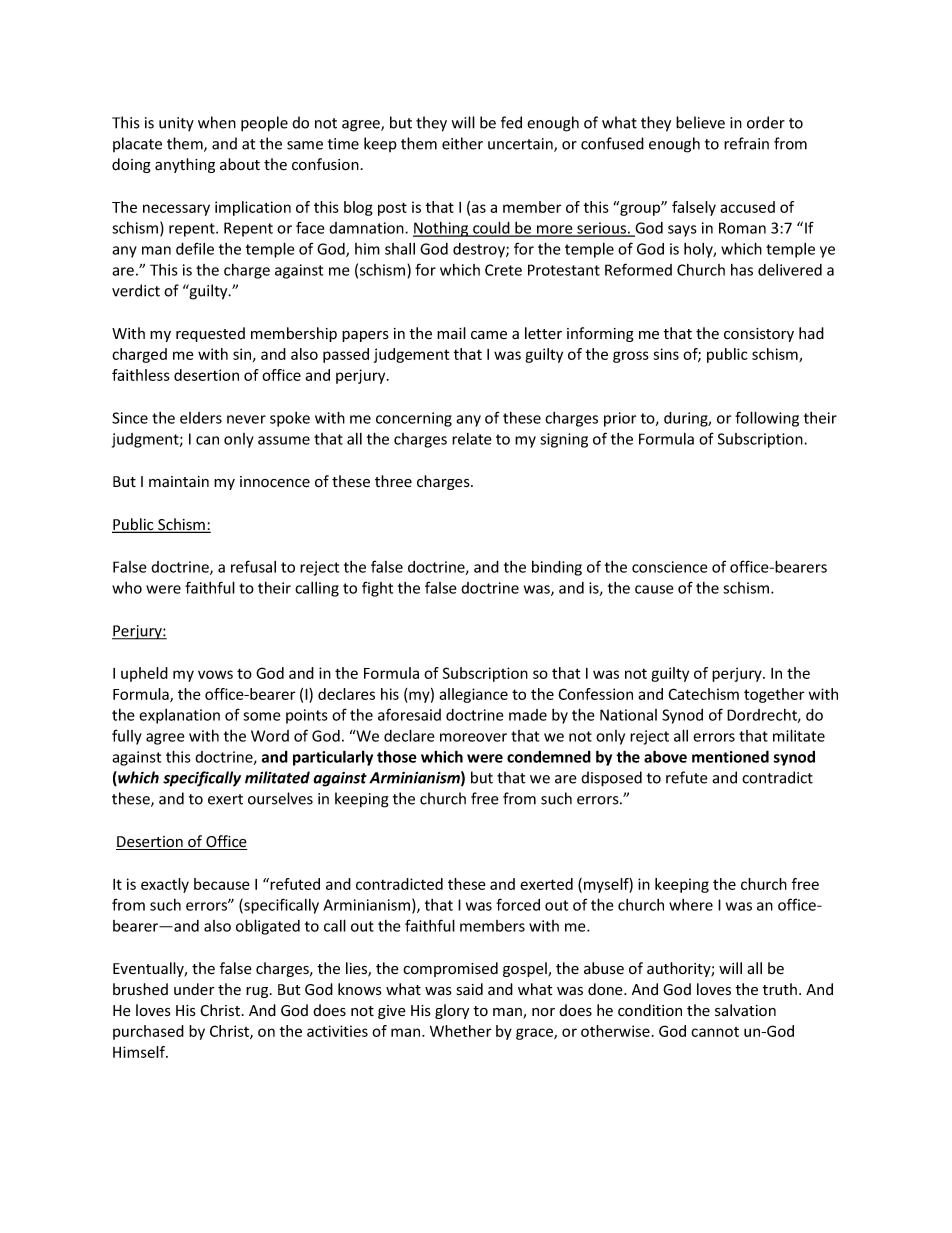  I want to click on Whether, so click(461, 1031).
